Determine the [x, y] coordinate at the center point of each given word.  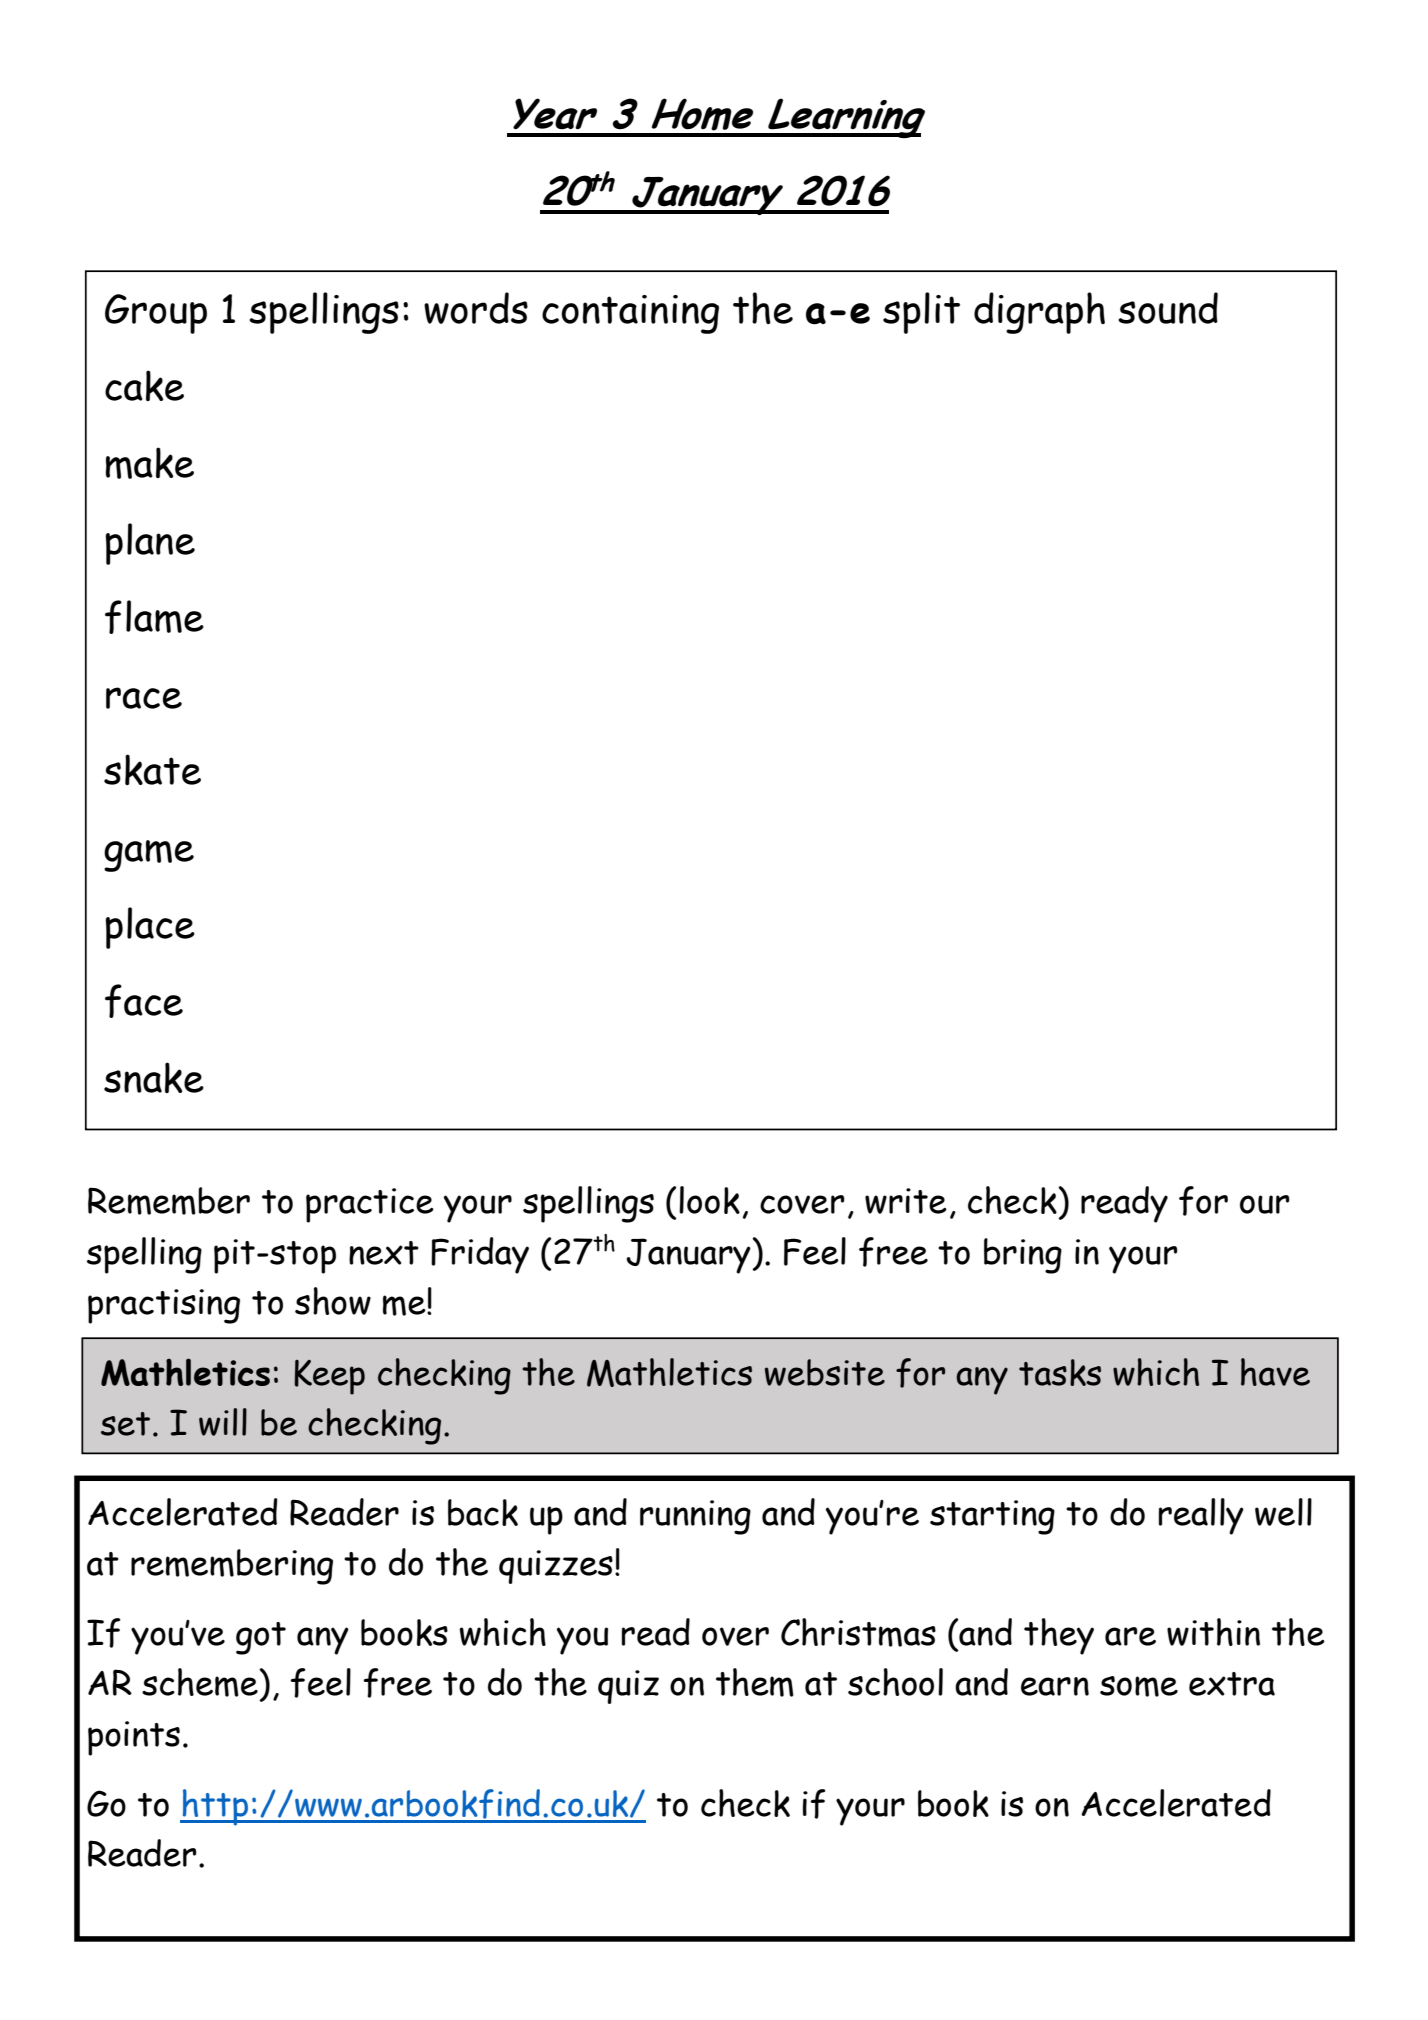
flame [154, 617]
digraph [1039, 313]
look [709, 1200]
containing [630, 314]
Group [156, 314]
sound [1168, 308]
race [144, 698]
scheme [201, 1682]
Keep [329, 1377]
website [825, 1372]
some [1139, 1686]
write [906, 1201]
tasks [1060, 1372]
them [755, 1682]
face [144, 1001]
